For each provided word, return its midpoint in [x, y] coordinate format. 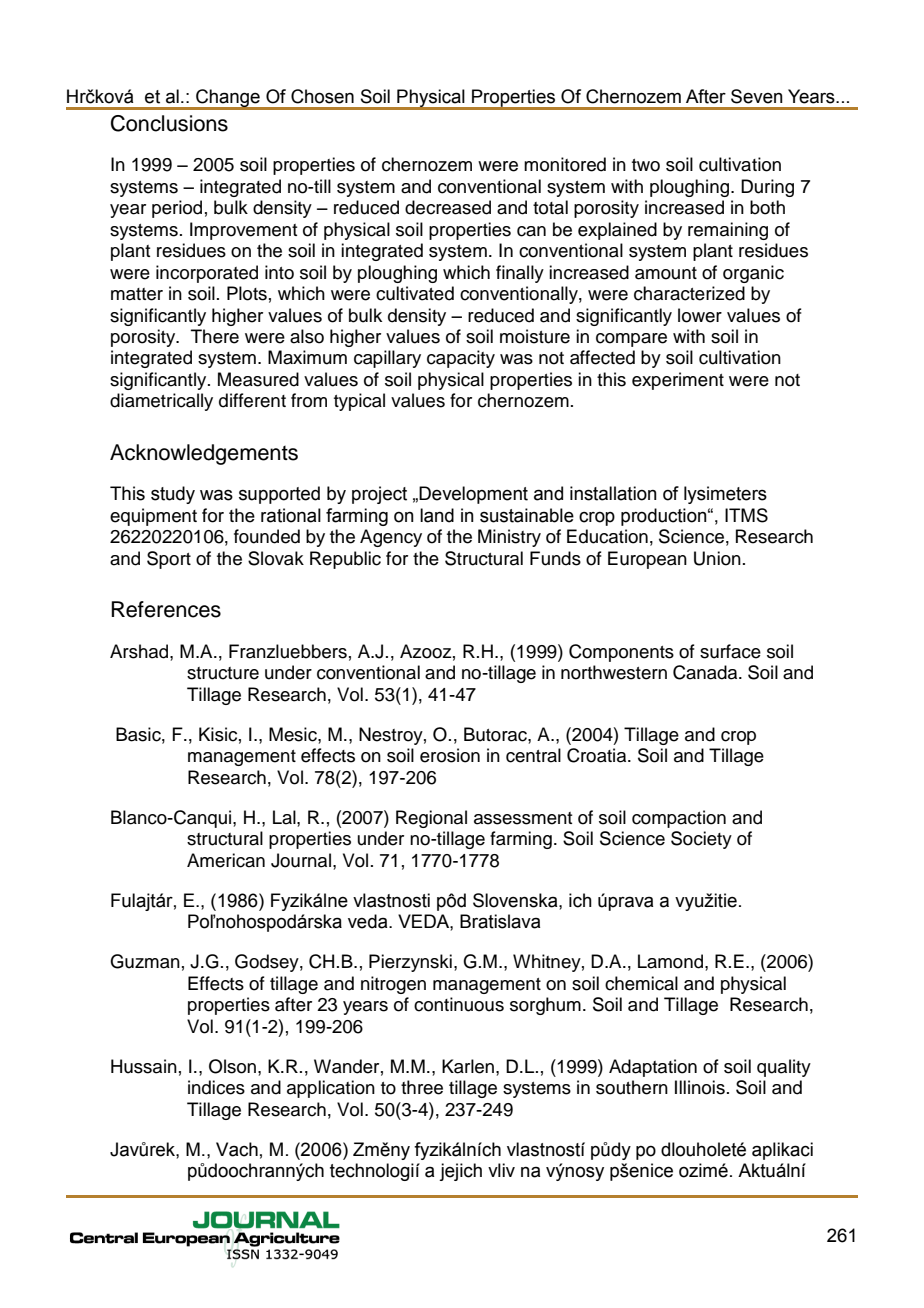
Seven [757, 96]
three [422, 1087]
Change [228, 99]
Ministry [509, 538]
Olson [232, 1066]
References [166, 609]
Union [717, 558]
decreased [448, 207]
